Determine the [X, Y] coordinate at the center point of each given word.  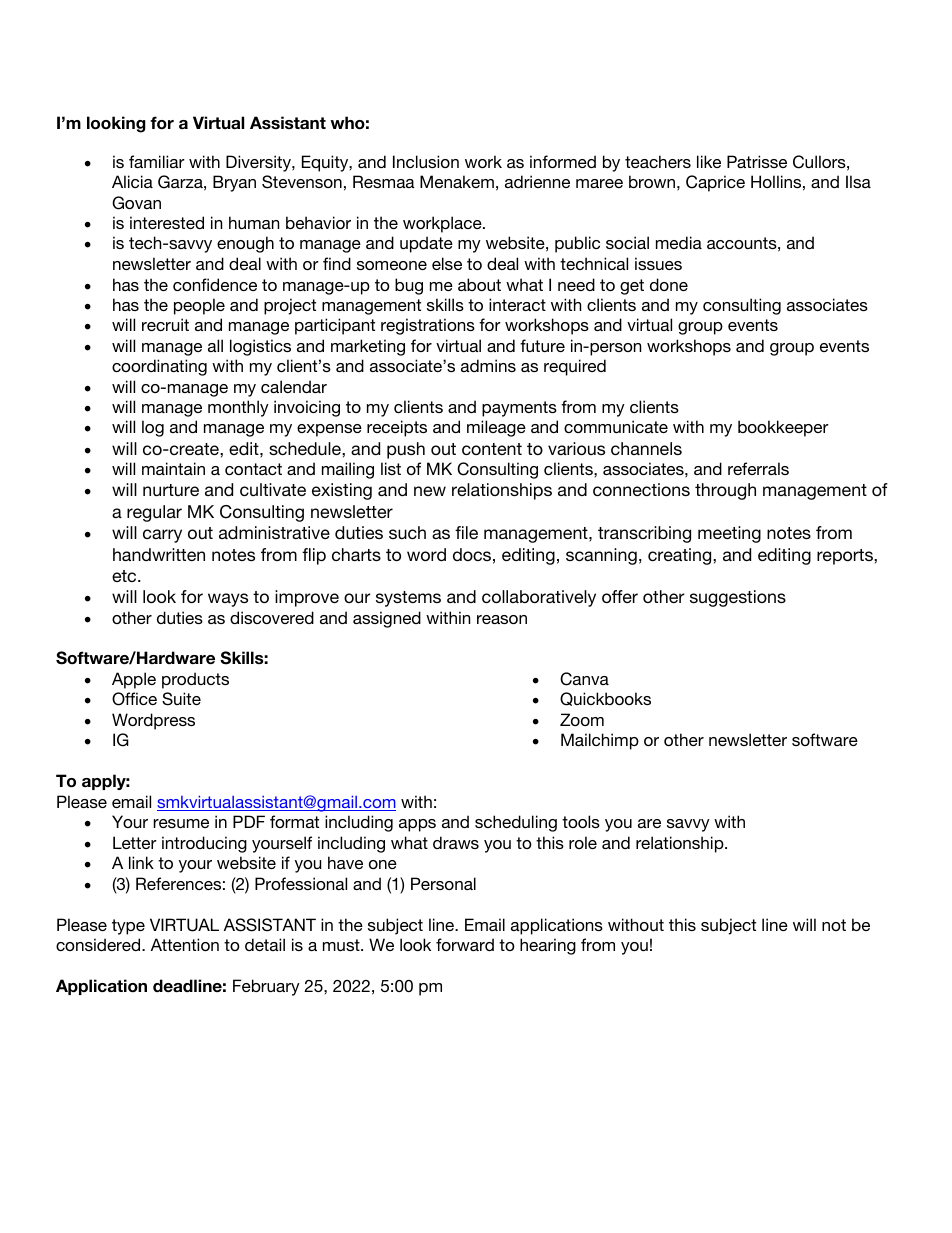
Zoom [582, 719]
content [492, 449]
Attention [185, 944]
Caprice [715, 183]
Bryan [234, 183]
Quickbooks [605, 699]
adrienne [537, 181]
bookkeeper [783, 428]
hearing [548, 946]
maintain [173, 468]
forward [465, 944]
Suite [181, 699]
